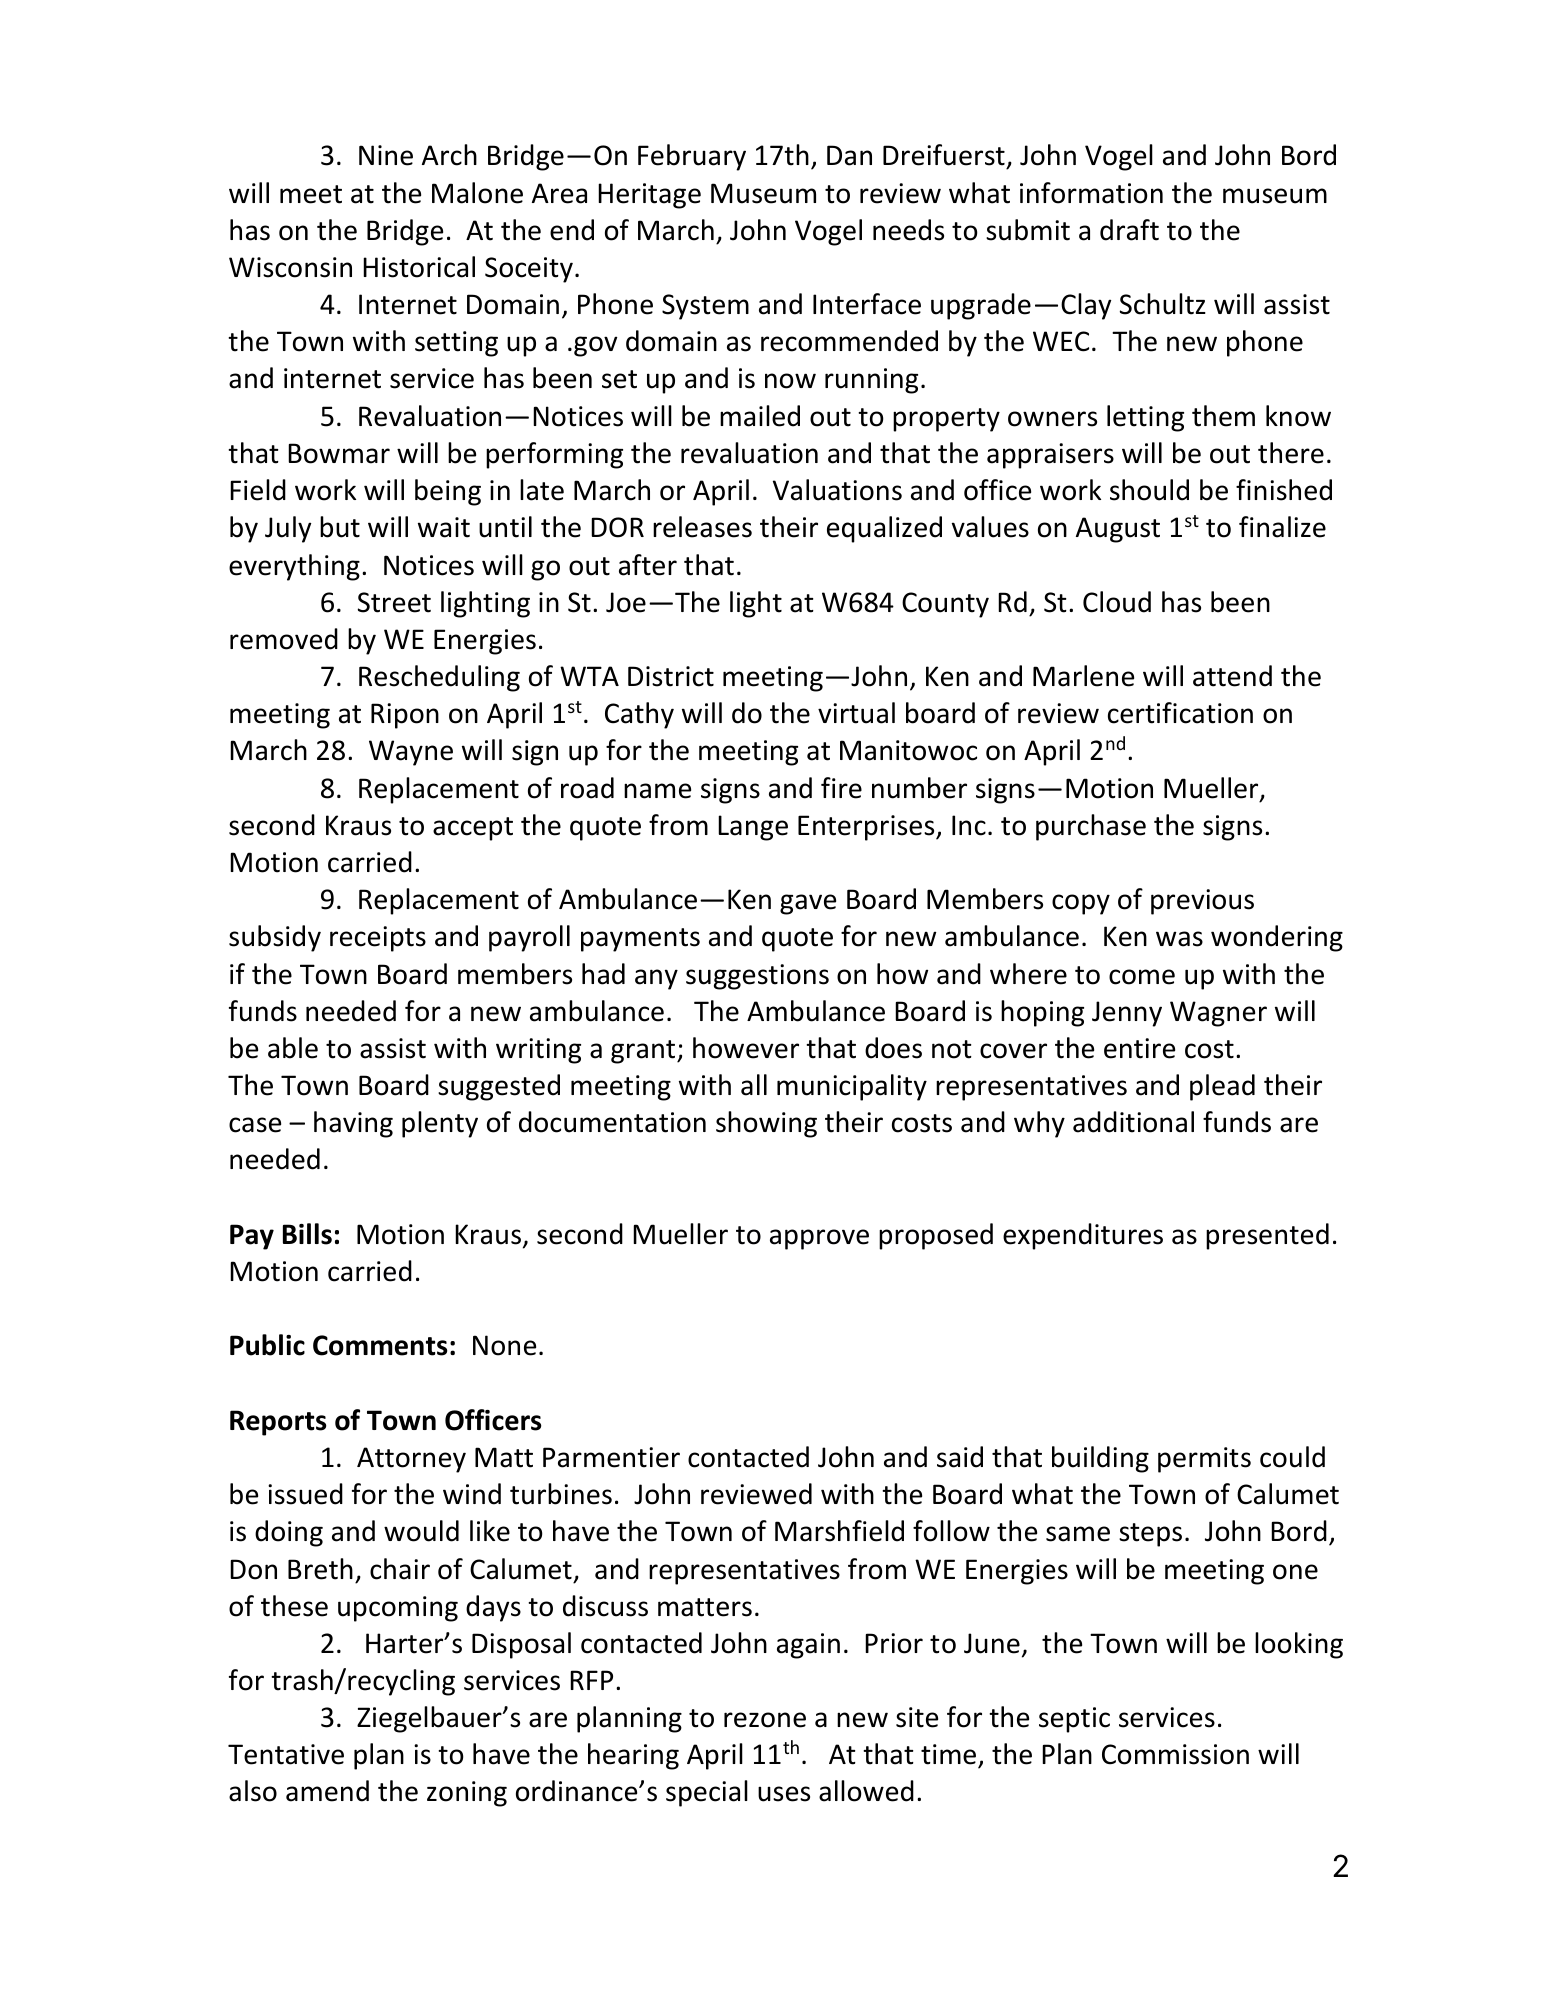  I want to click on suggestions, so click(757, 977).
